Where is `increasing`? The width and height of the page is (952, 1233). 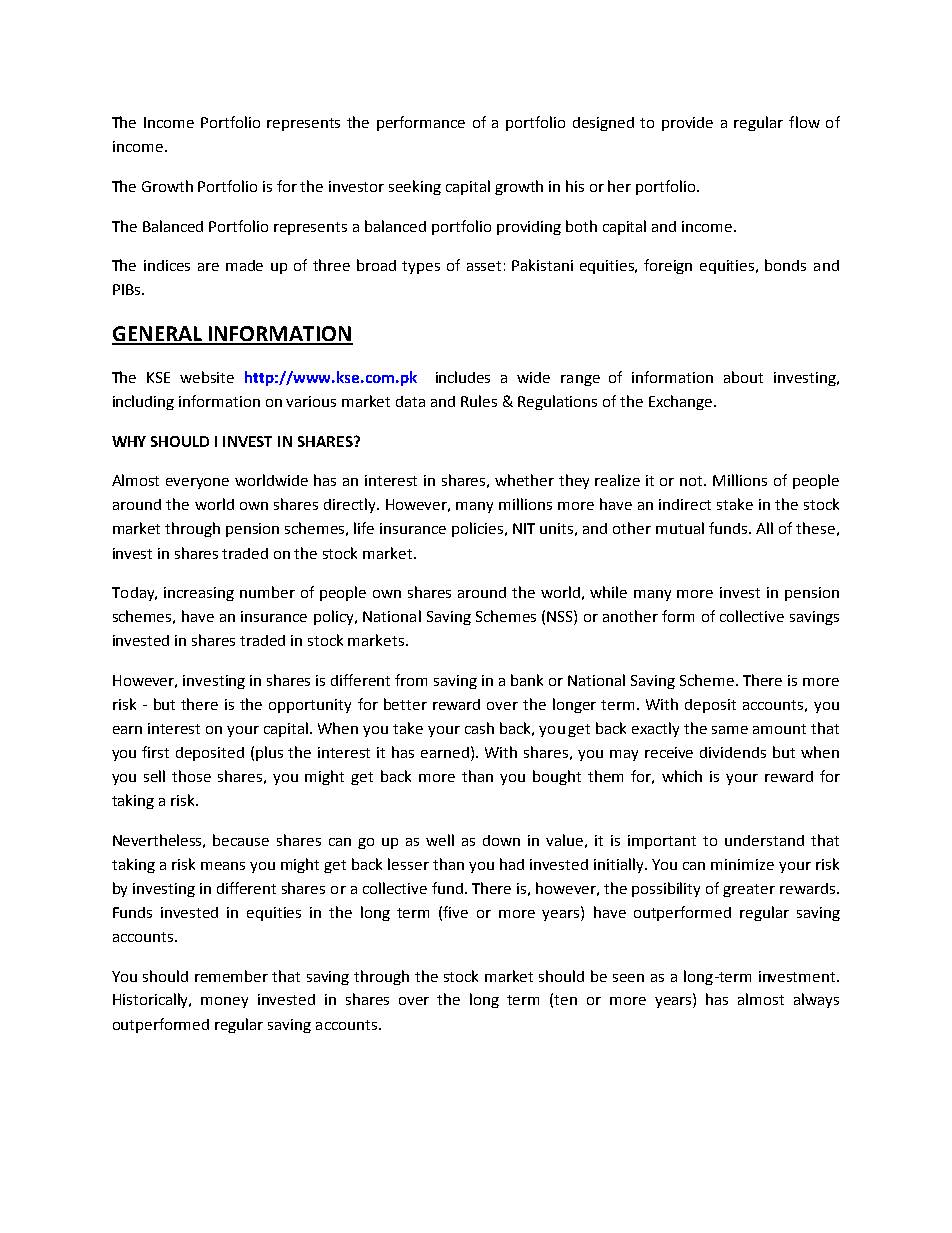
increasing is located at coordinates (199, 594).
